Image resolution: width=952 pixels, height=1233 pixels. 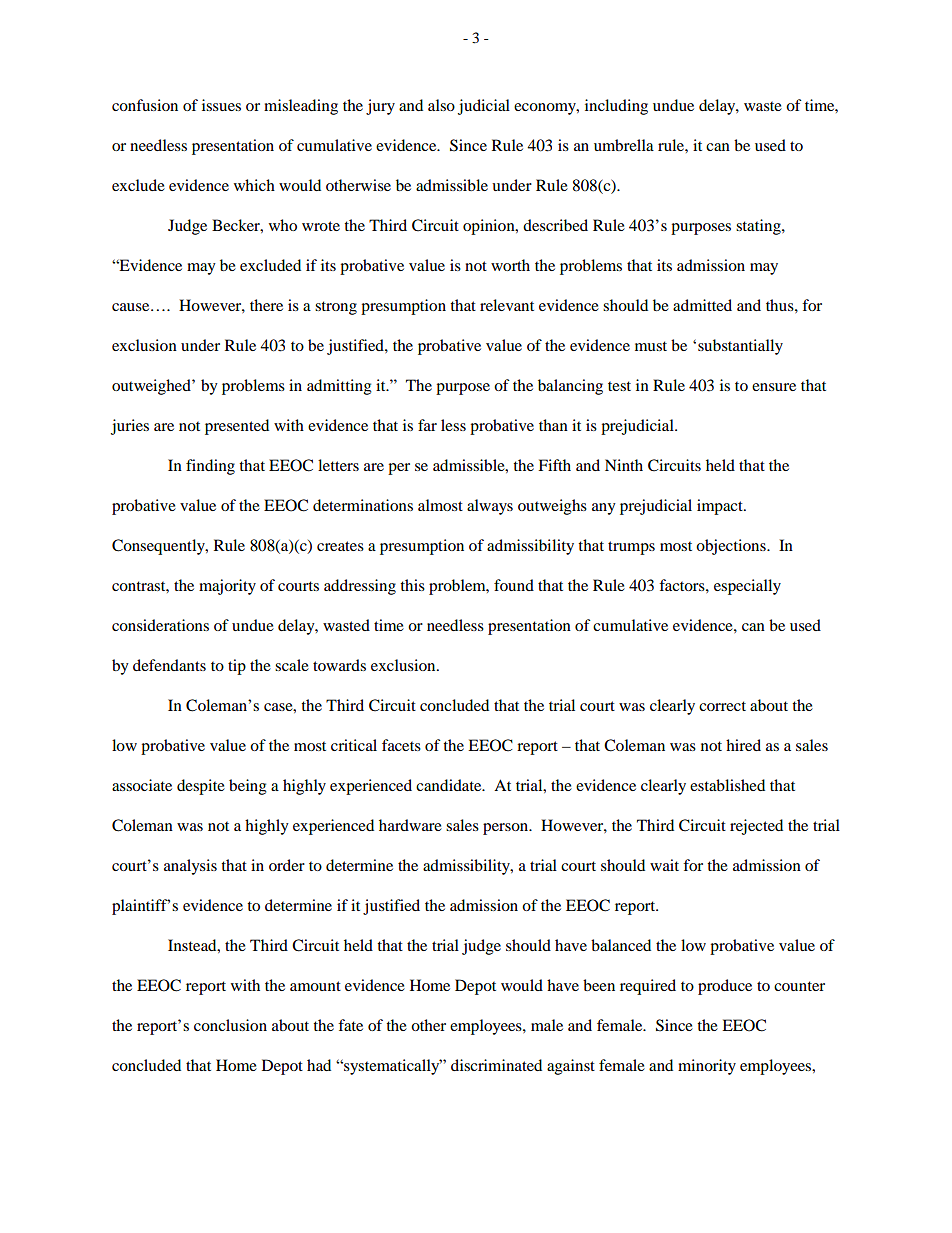 I want to click on including, so click(x=616, y=107).
